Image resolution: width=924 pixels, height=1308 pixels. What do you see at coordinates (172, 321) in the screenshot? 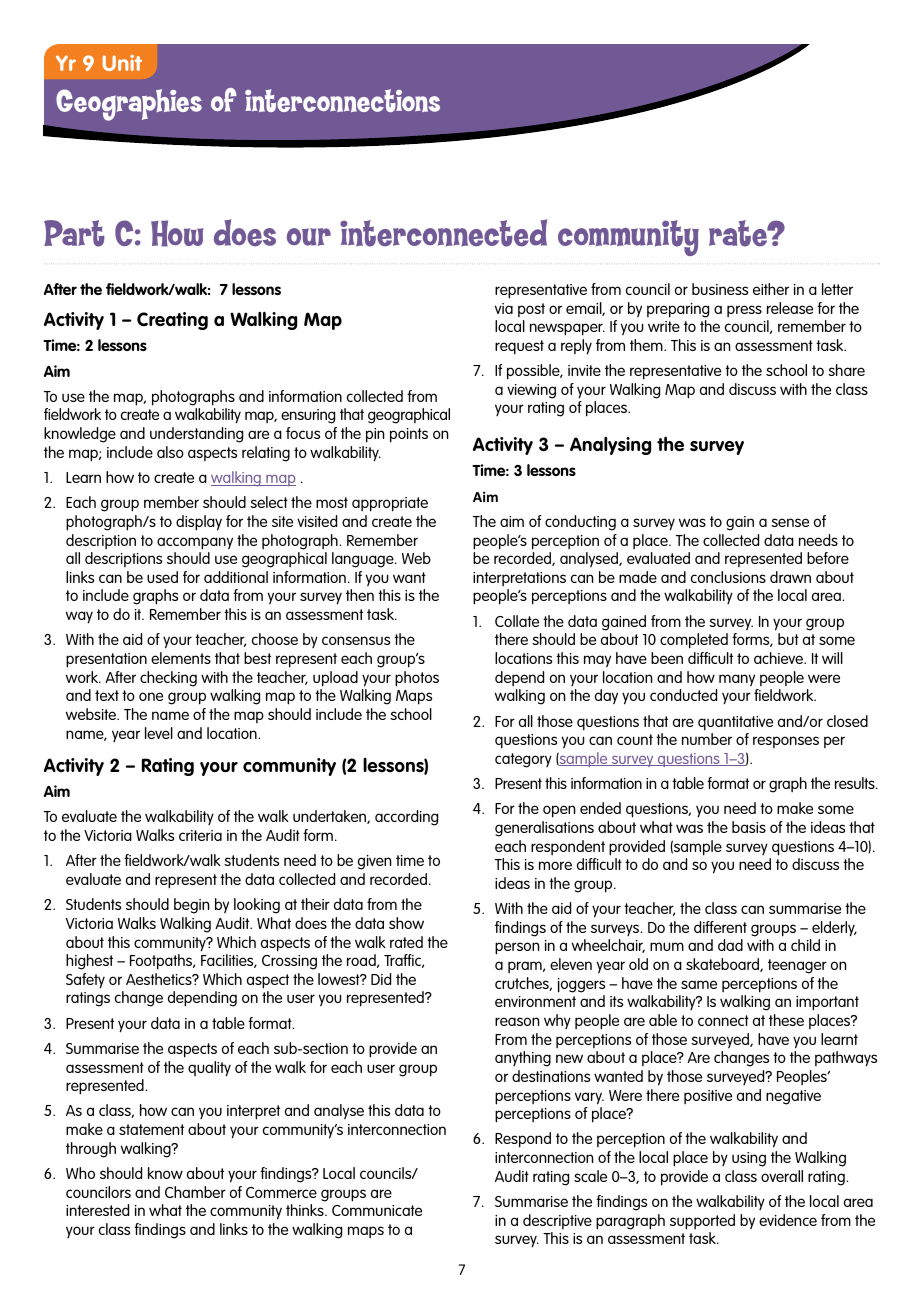
I see `Creating` at bounding box center [172, 321].
